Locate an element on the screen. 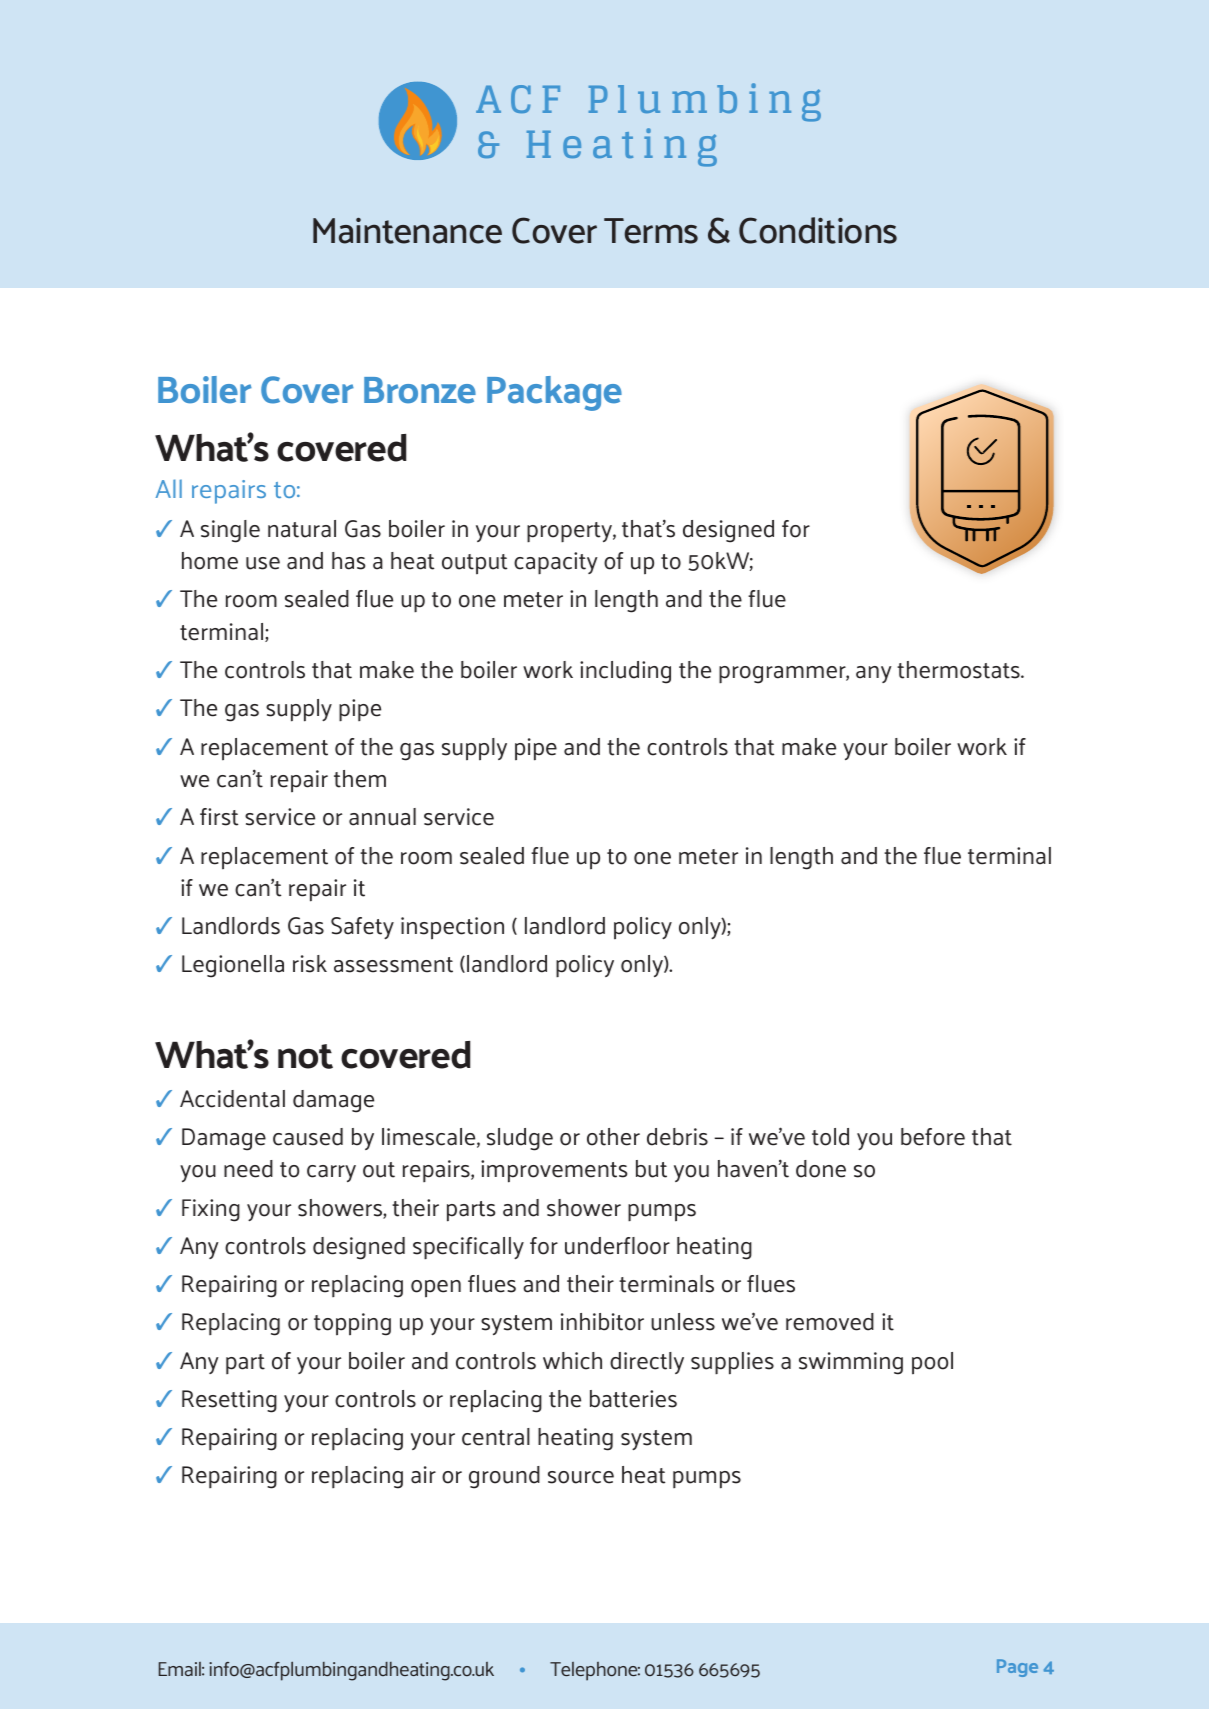  Maintenance is located at coordinates (407, 231).
